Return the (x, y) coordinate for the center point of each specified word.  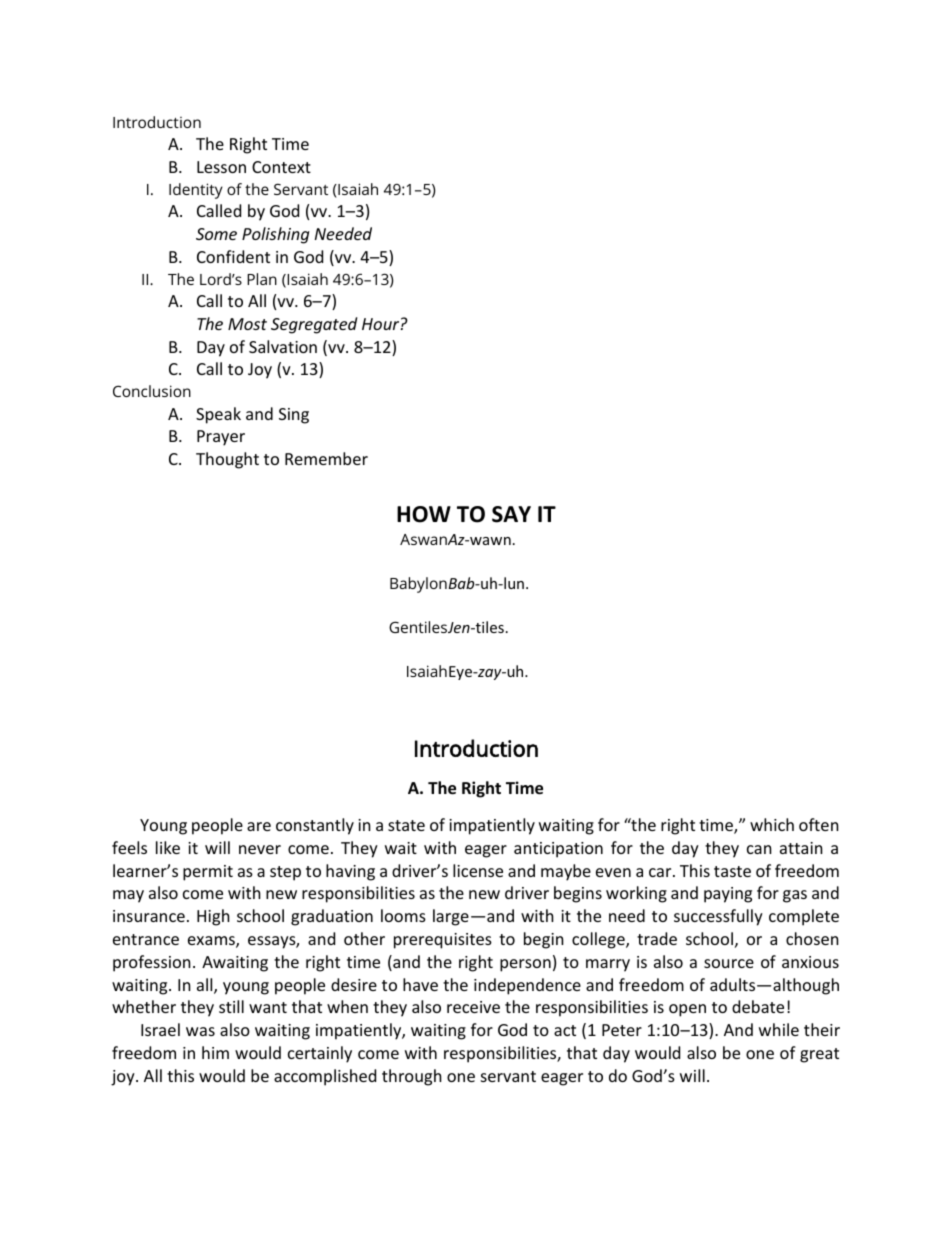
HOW (424, 514)
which (772, 824)
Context (281, 167)
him (215, 1052)
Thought (227, 460)
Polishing (275, 235)
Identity (196, 191)
